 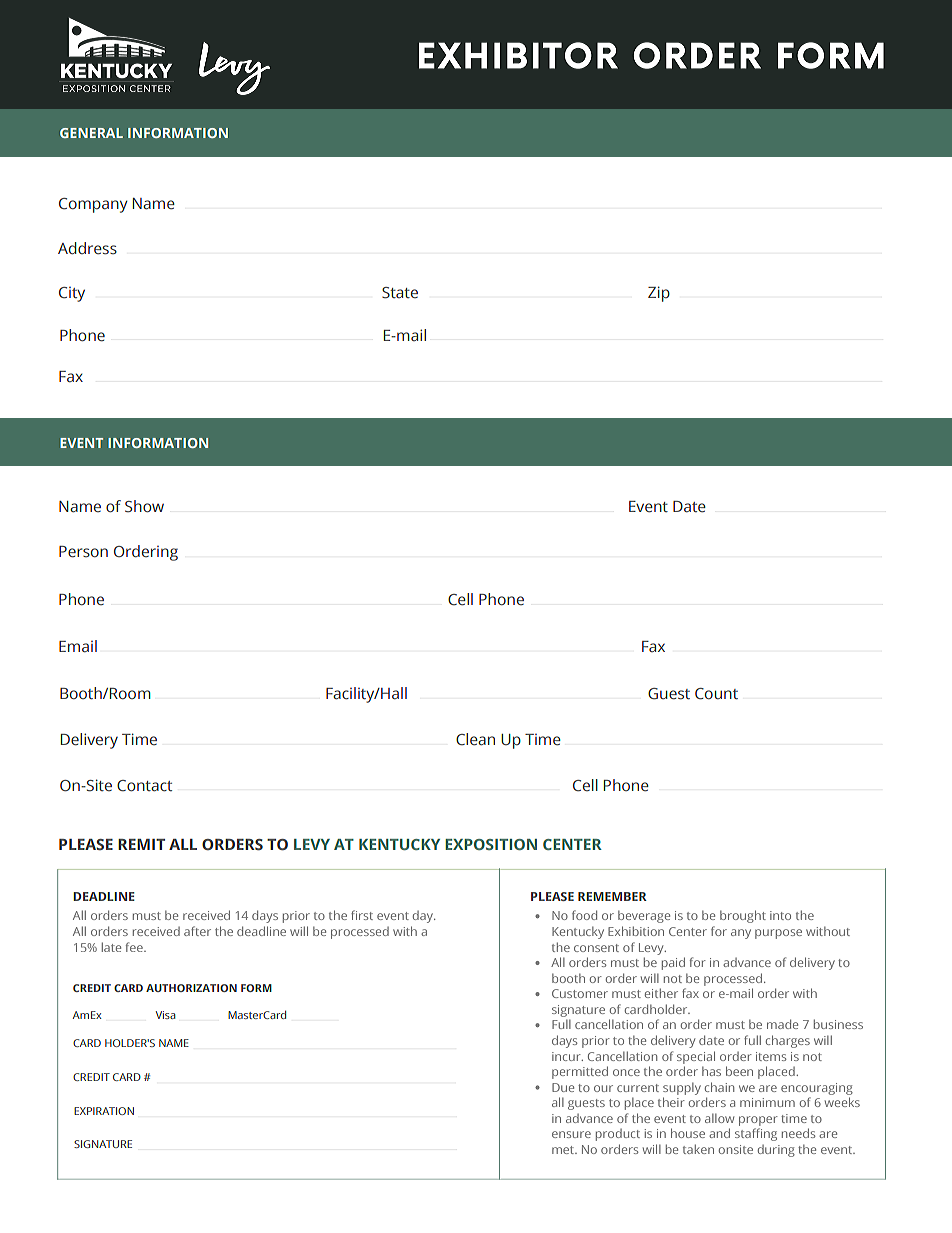 I want to click on State, so click(x=400, y=293).
